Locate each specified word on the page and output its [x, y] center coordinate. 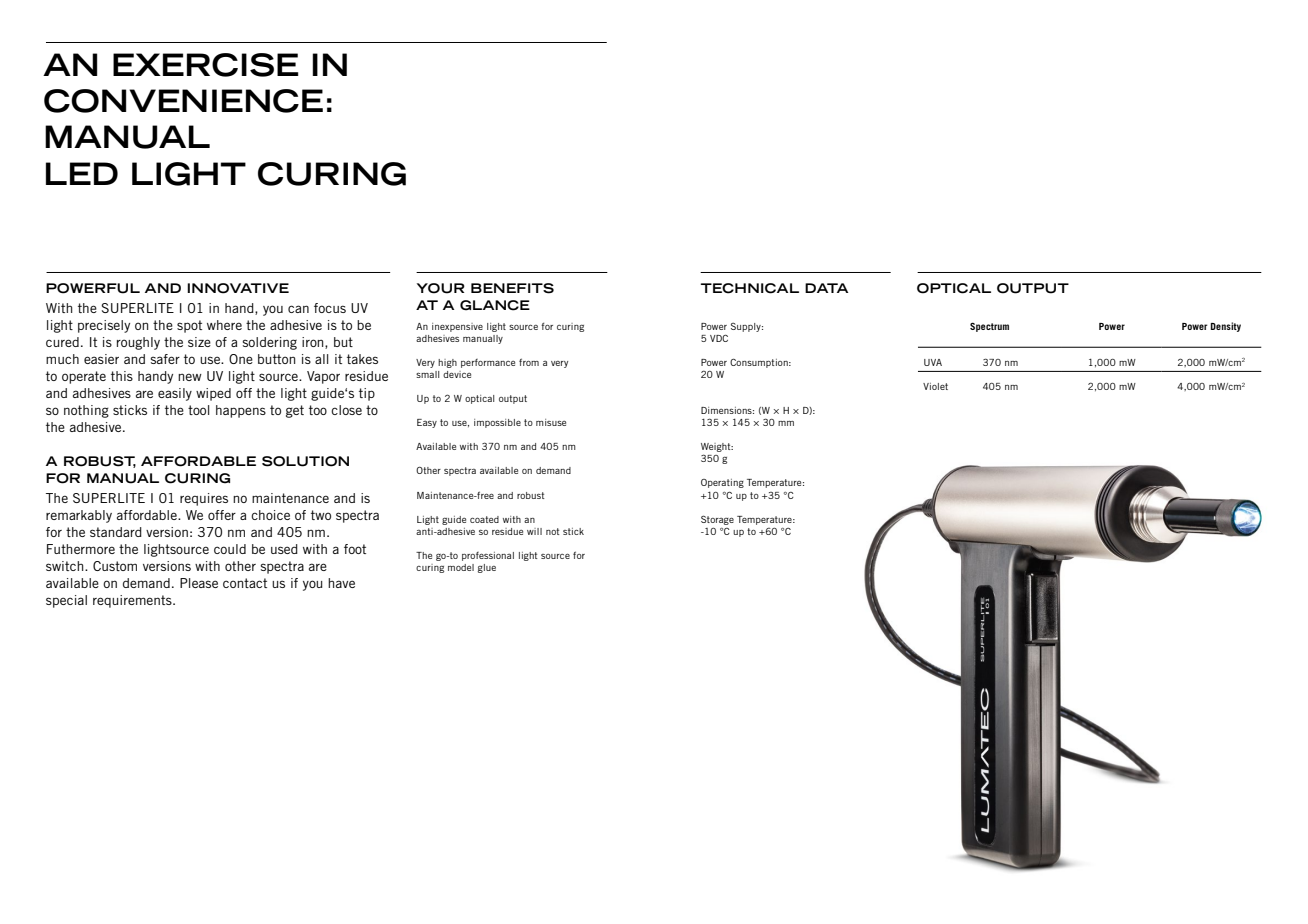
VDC [719, 338]
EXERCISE [206, 65]
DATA [826, 288]
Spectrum [989, 327]
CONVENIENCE [183, 101]
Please [199, 583]
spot [189, 326]
